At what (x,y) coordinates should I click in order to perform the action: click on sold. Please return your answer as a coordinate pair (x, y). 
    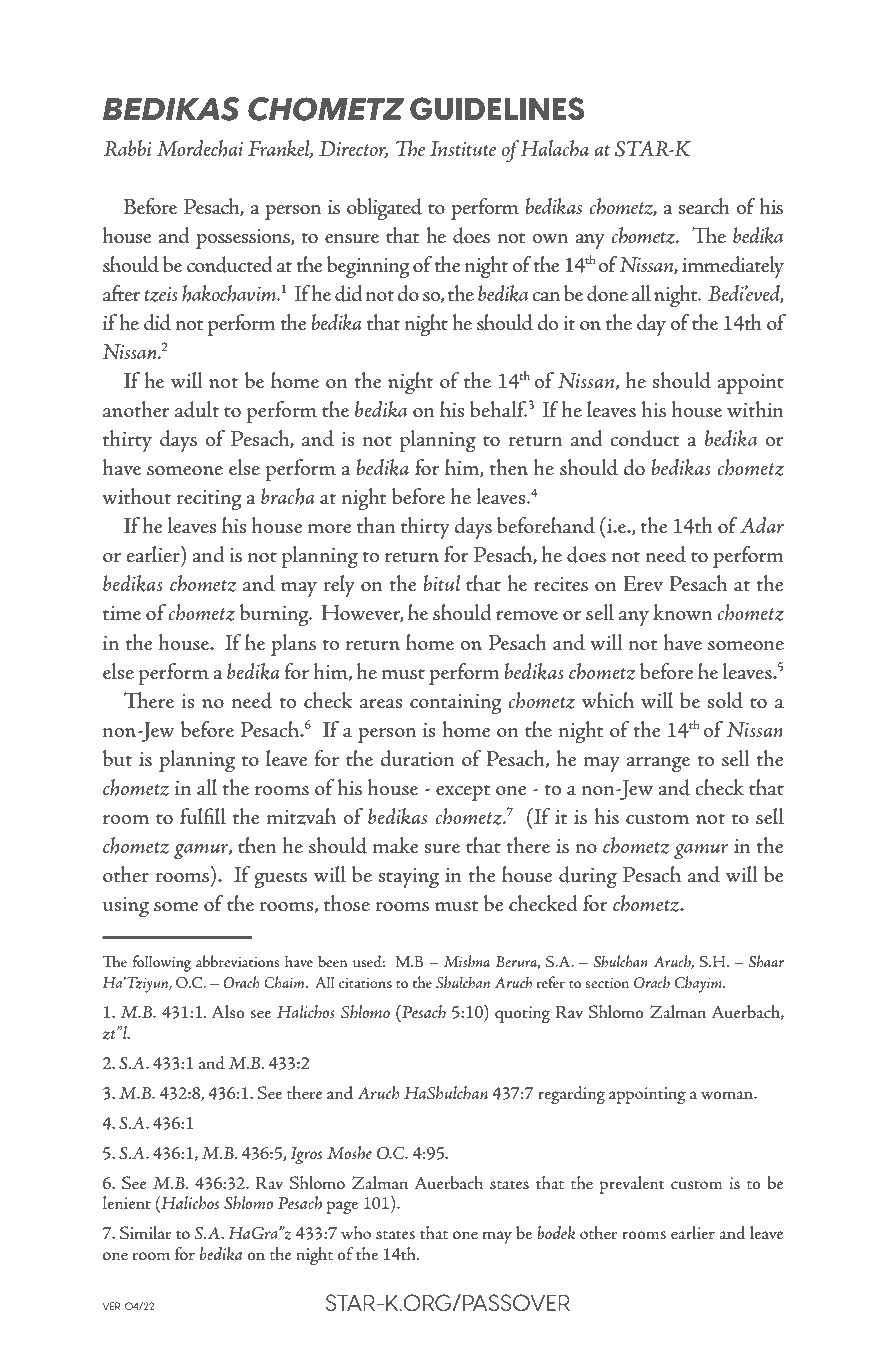
    Looking at the image, I should click on (725, 700).
